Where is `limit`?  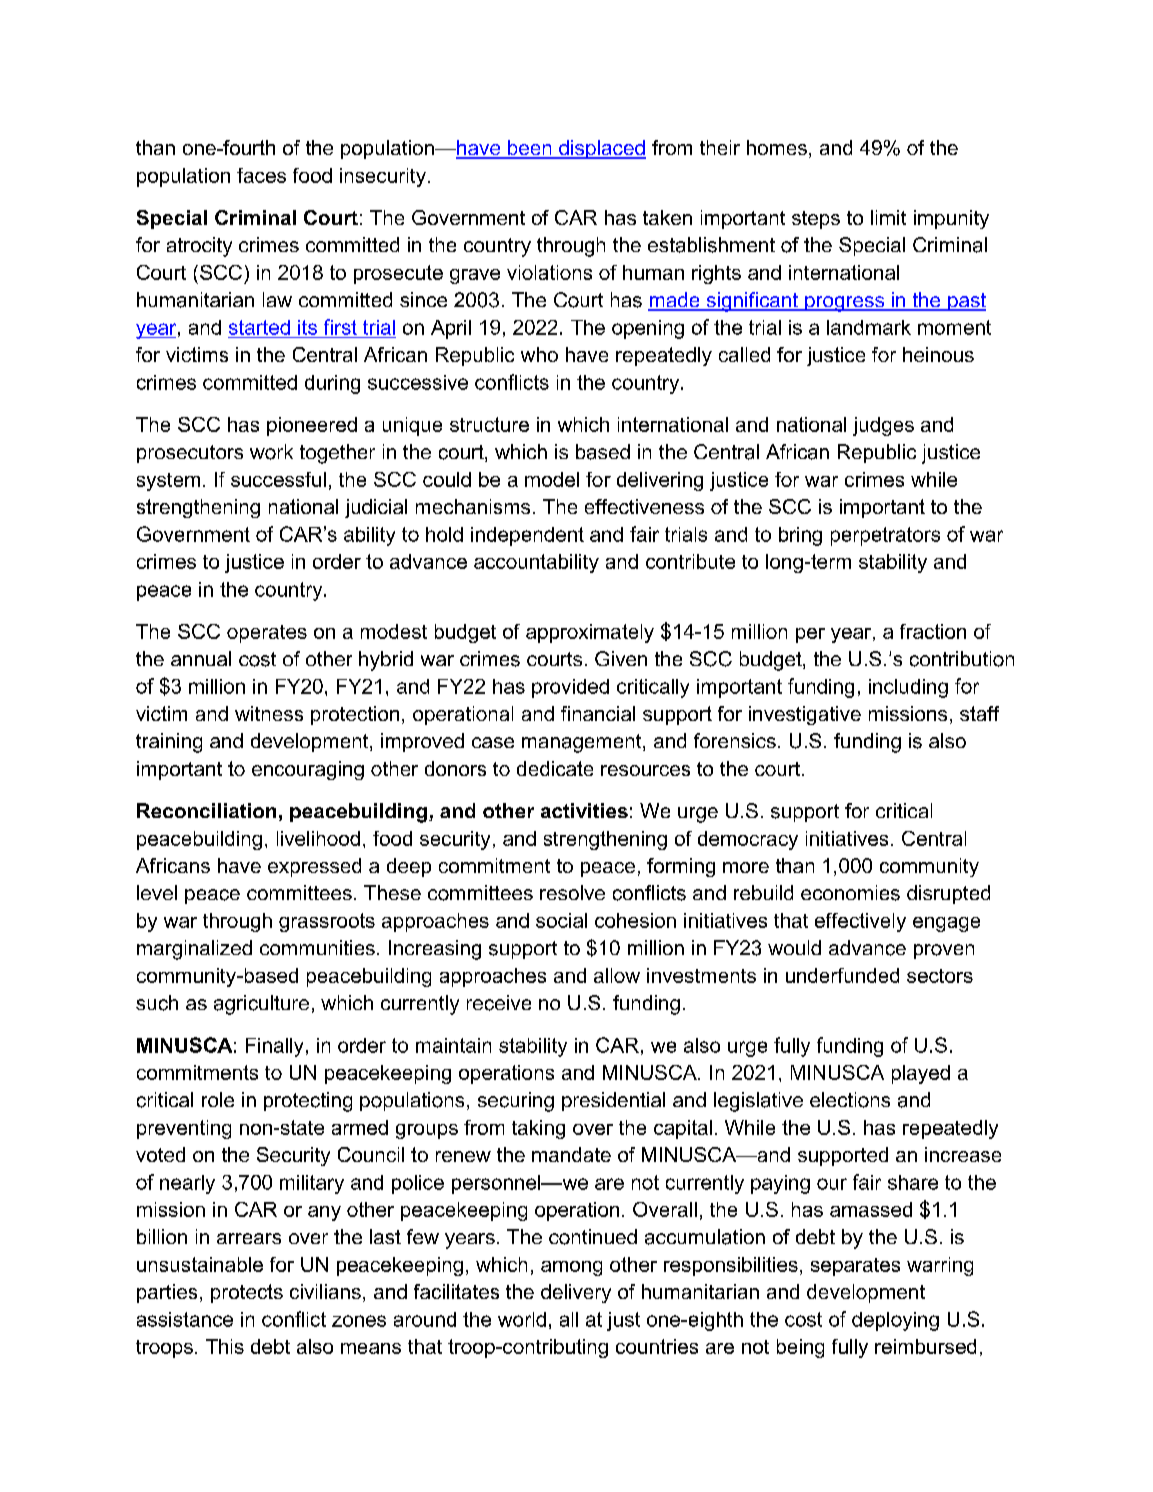
limit is located at coordinates (888, 217).
